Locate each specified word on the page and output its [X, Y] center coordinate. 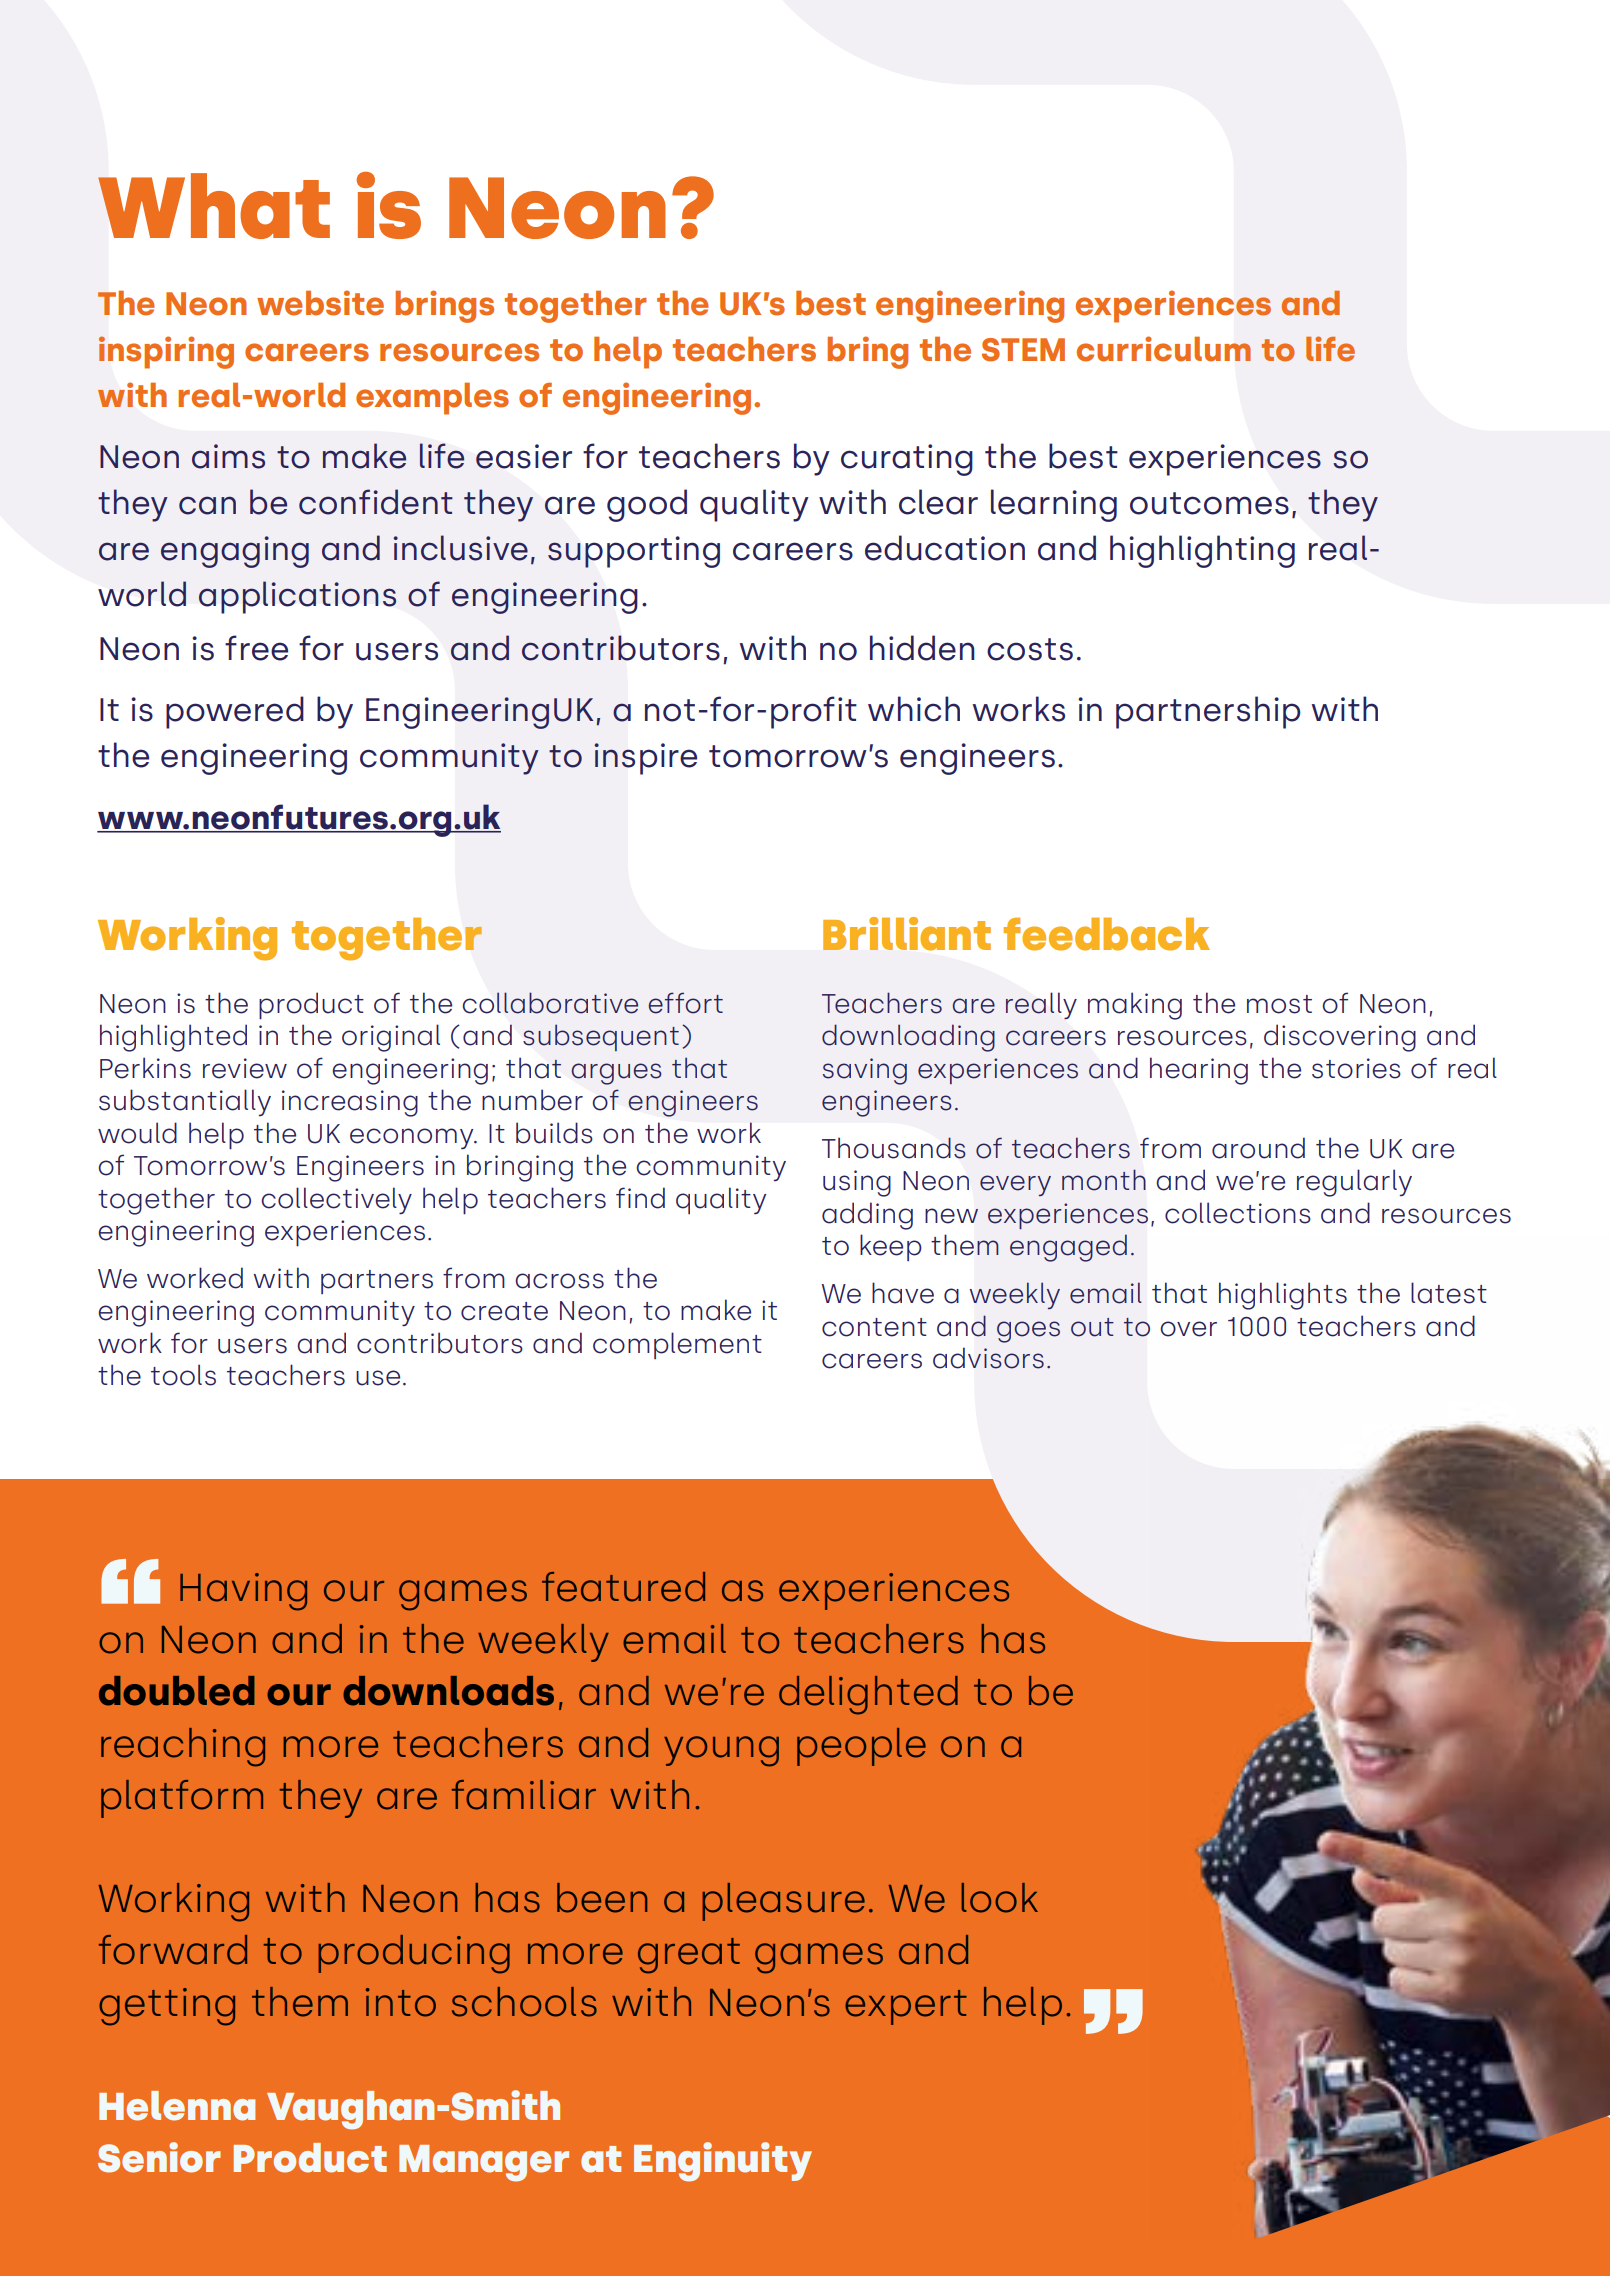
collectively [336, 1201]
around [1258, 1148]
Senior [159, 2157]
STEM [1023, 350]
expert [906, 2007]
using [857, 1183]
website [320, 303]
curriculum [1164, 349]
